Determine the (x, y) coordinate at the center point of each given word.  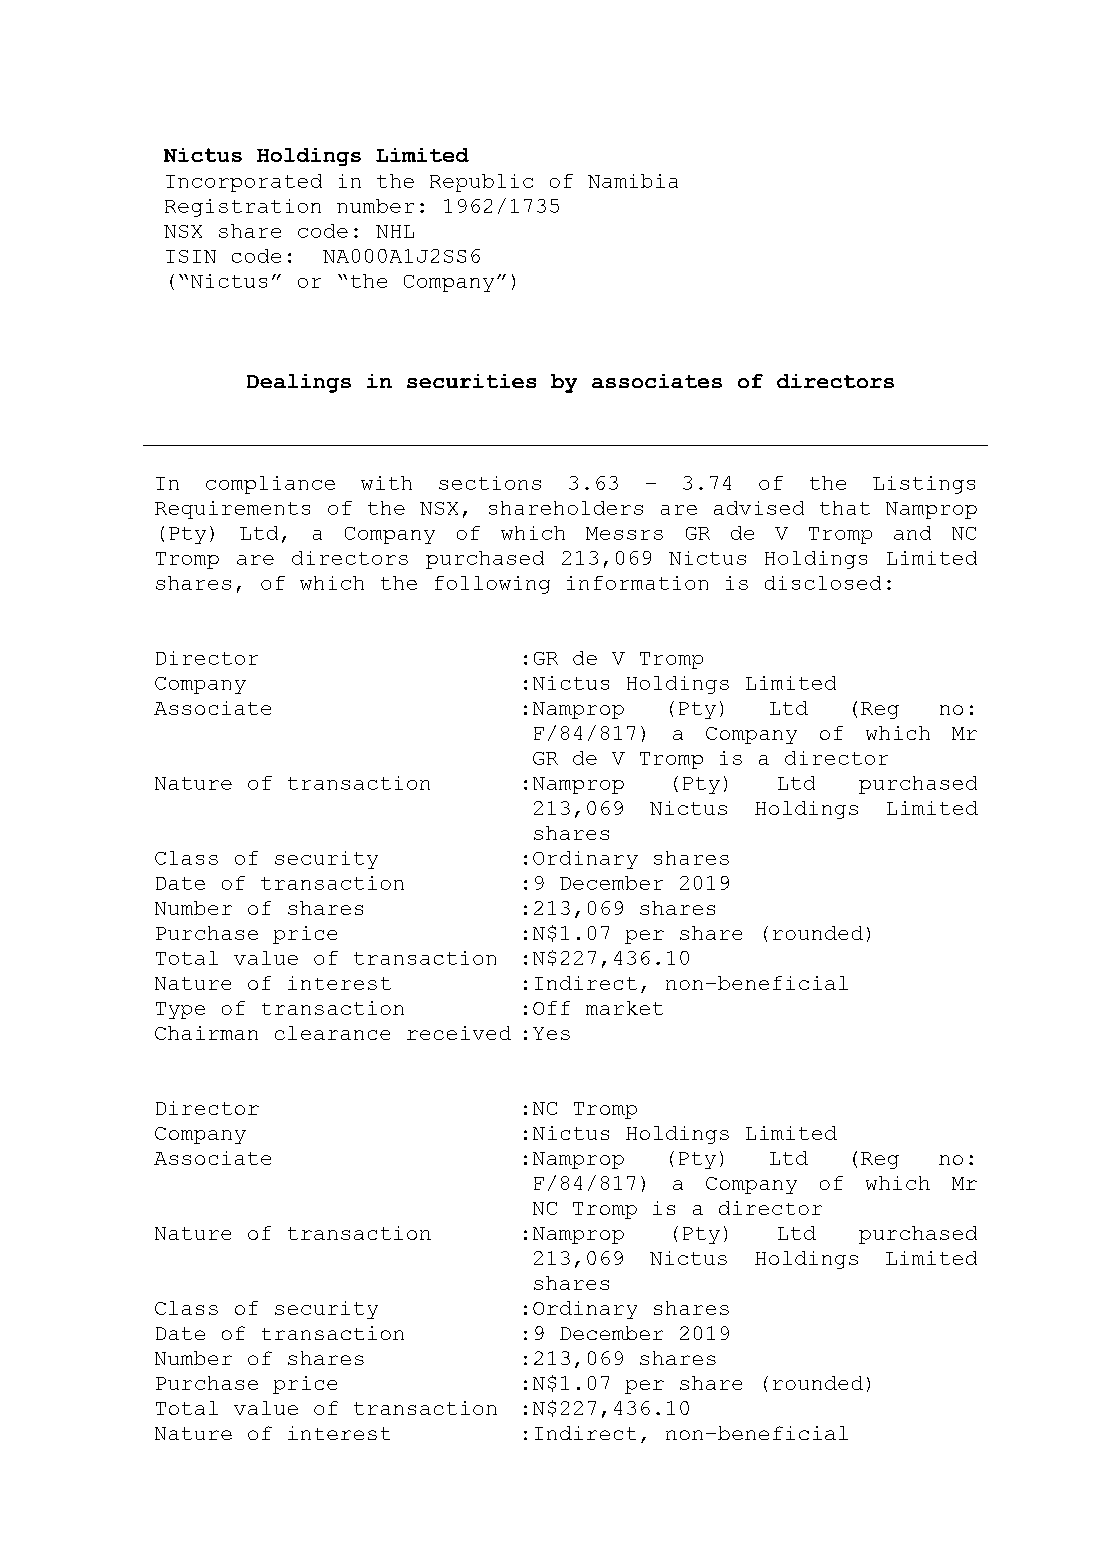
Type (180, 1010)
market (624, 1008)
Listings (924, 485)
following (492, 585)
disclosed (823, 583)
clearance (332, 1033)
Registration (243, 208)
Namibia (633, 181)
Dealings (299, 383)
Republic (481, 183)
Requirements (232, 510)
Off (551, 1008)
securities (471, 381)
